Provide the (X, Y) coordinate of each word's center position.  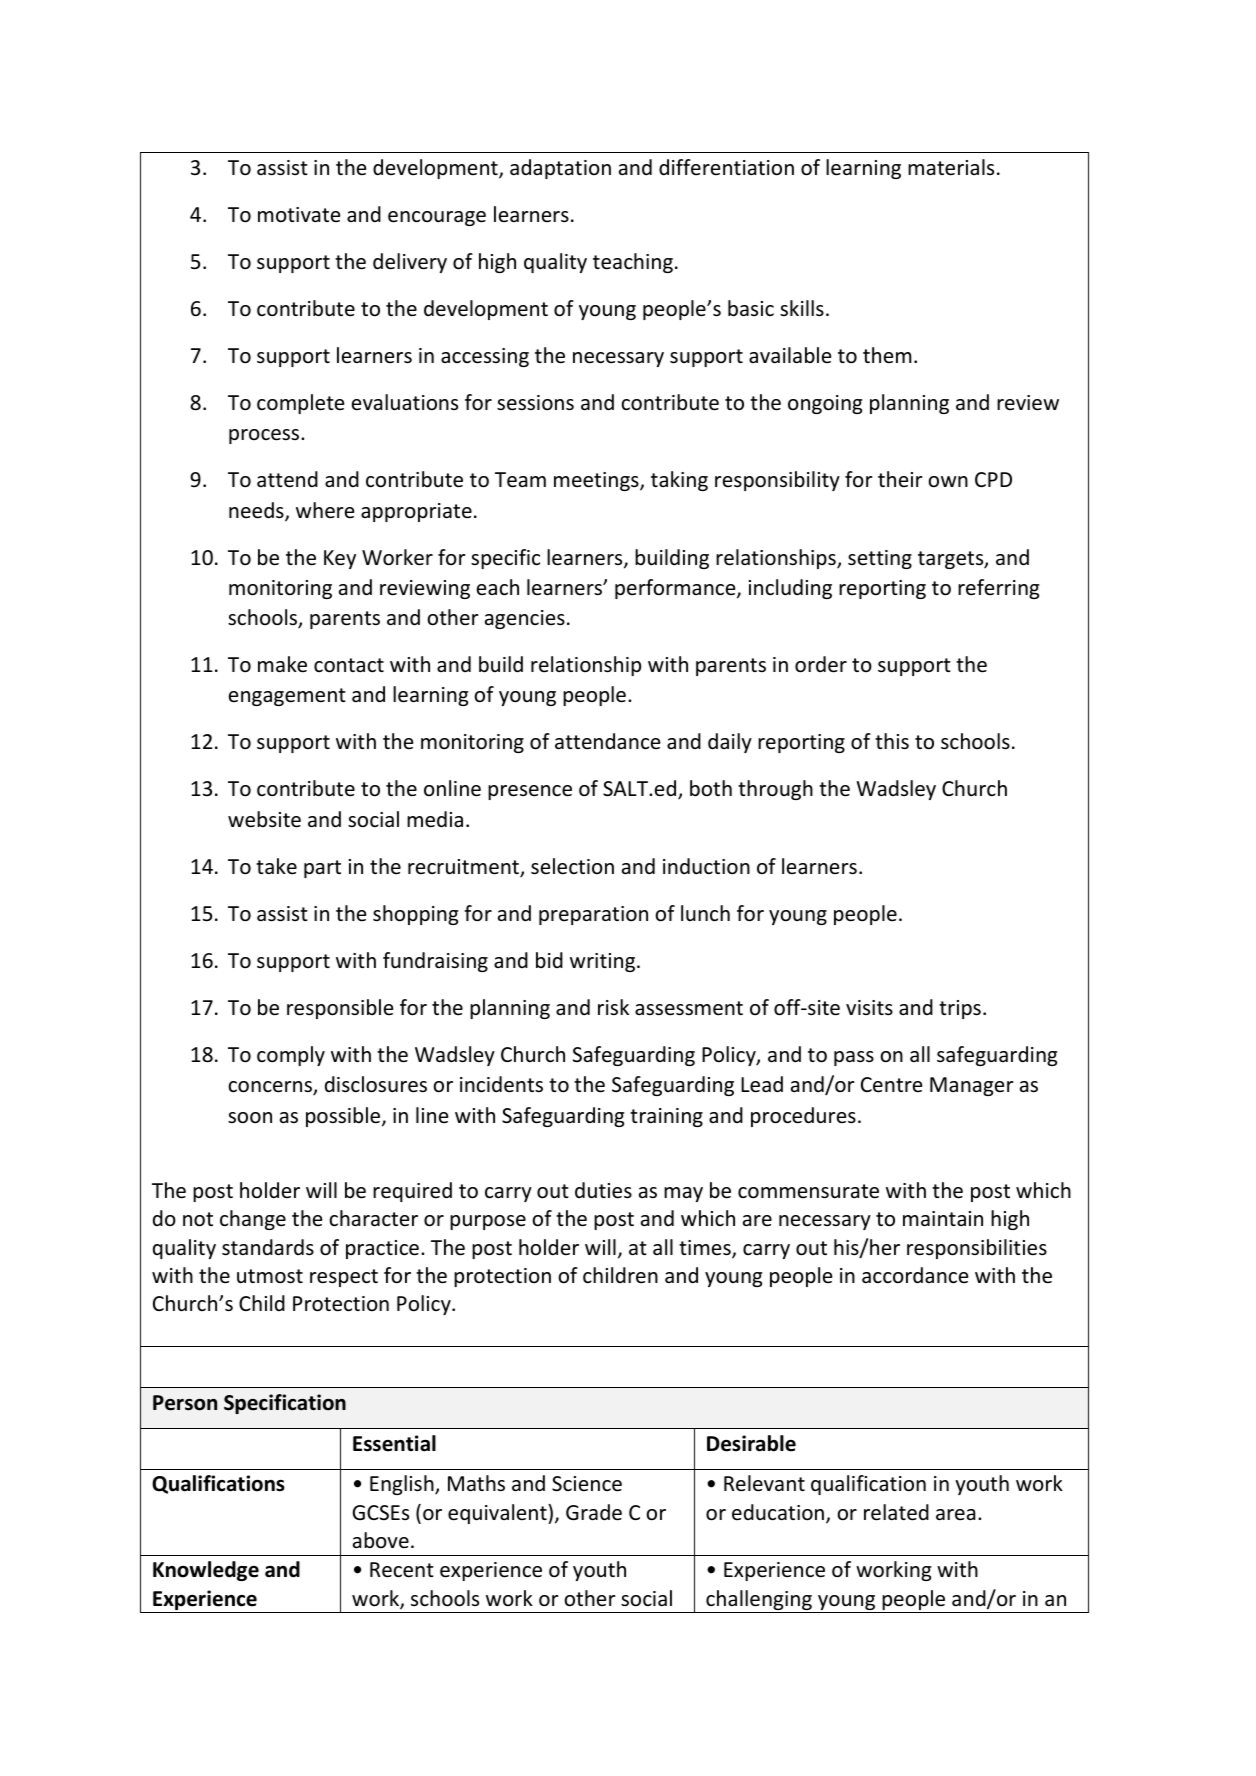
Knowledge (206, 1571)
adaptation (560, 169)
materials (951, 167)
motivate (299, 214)
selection (572, 866)
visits (869, 1007)
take (276, 866)
